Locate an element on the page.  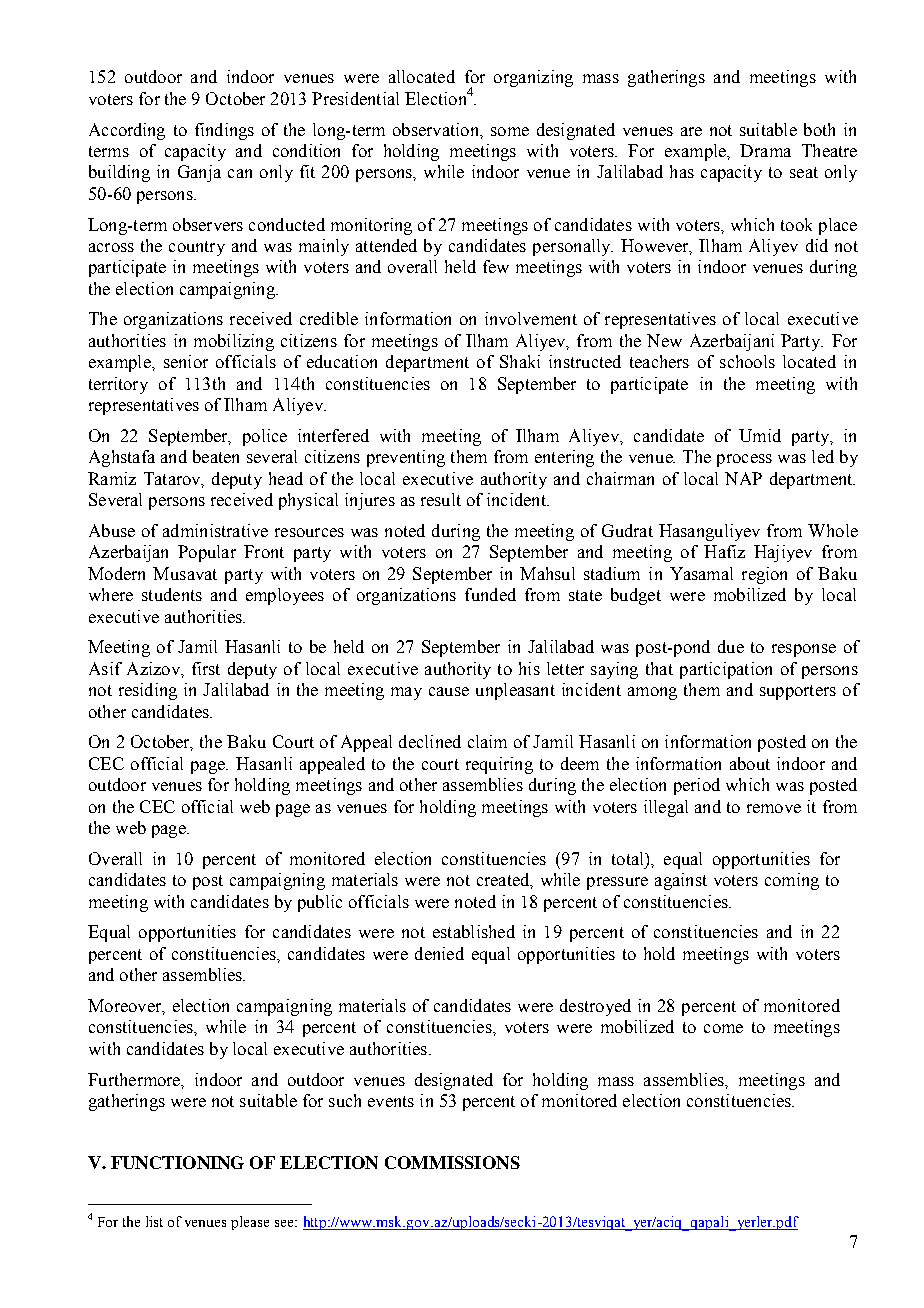
established is located at coordinates (474, 931).
